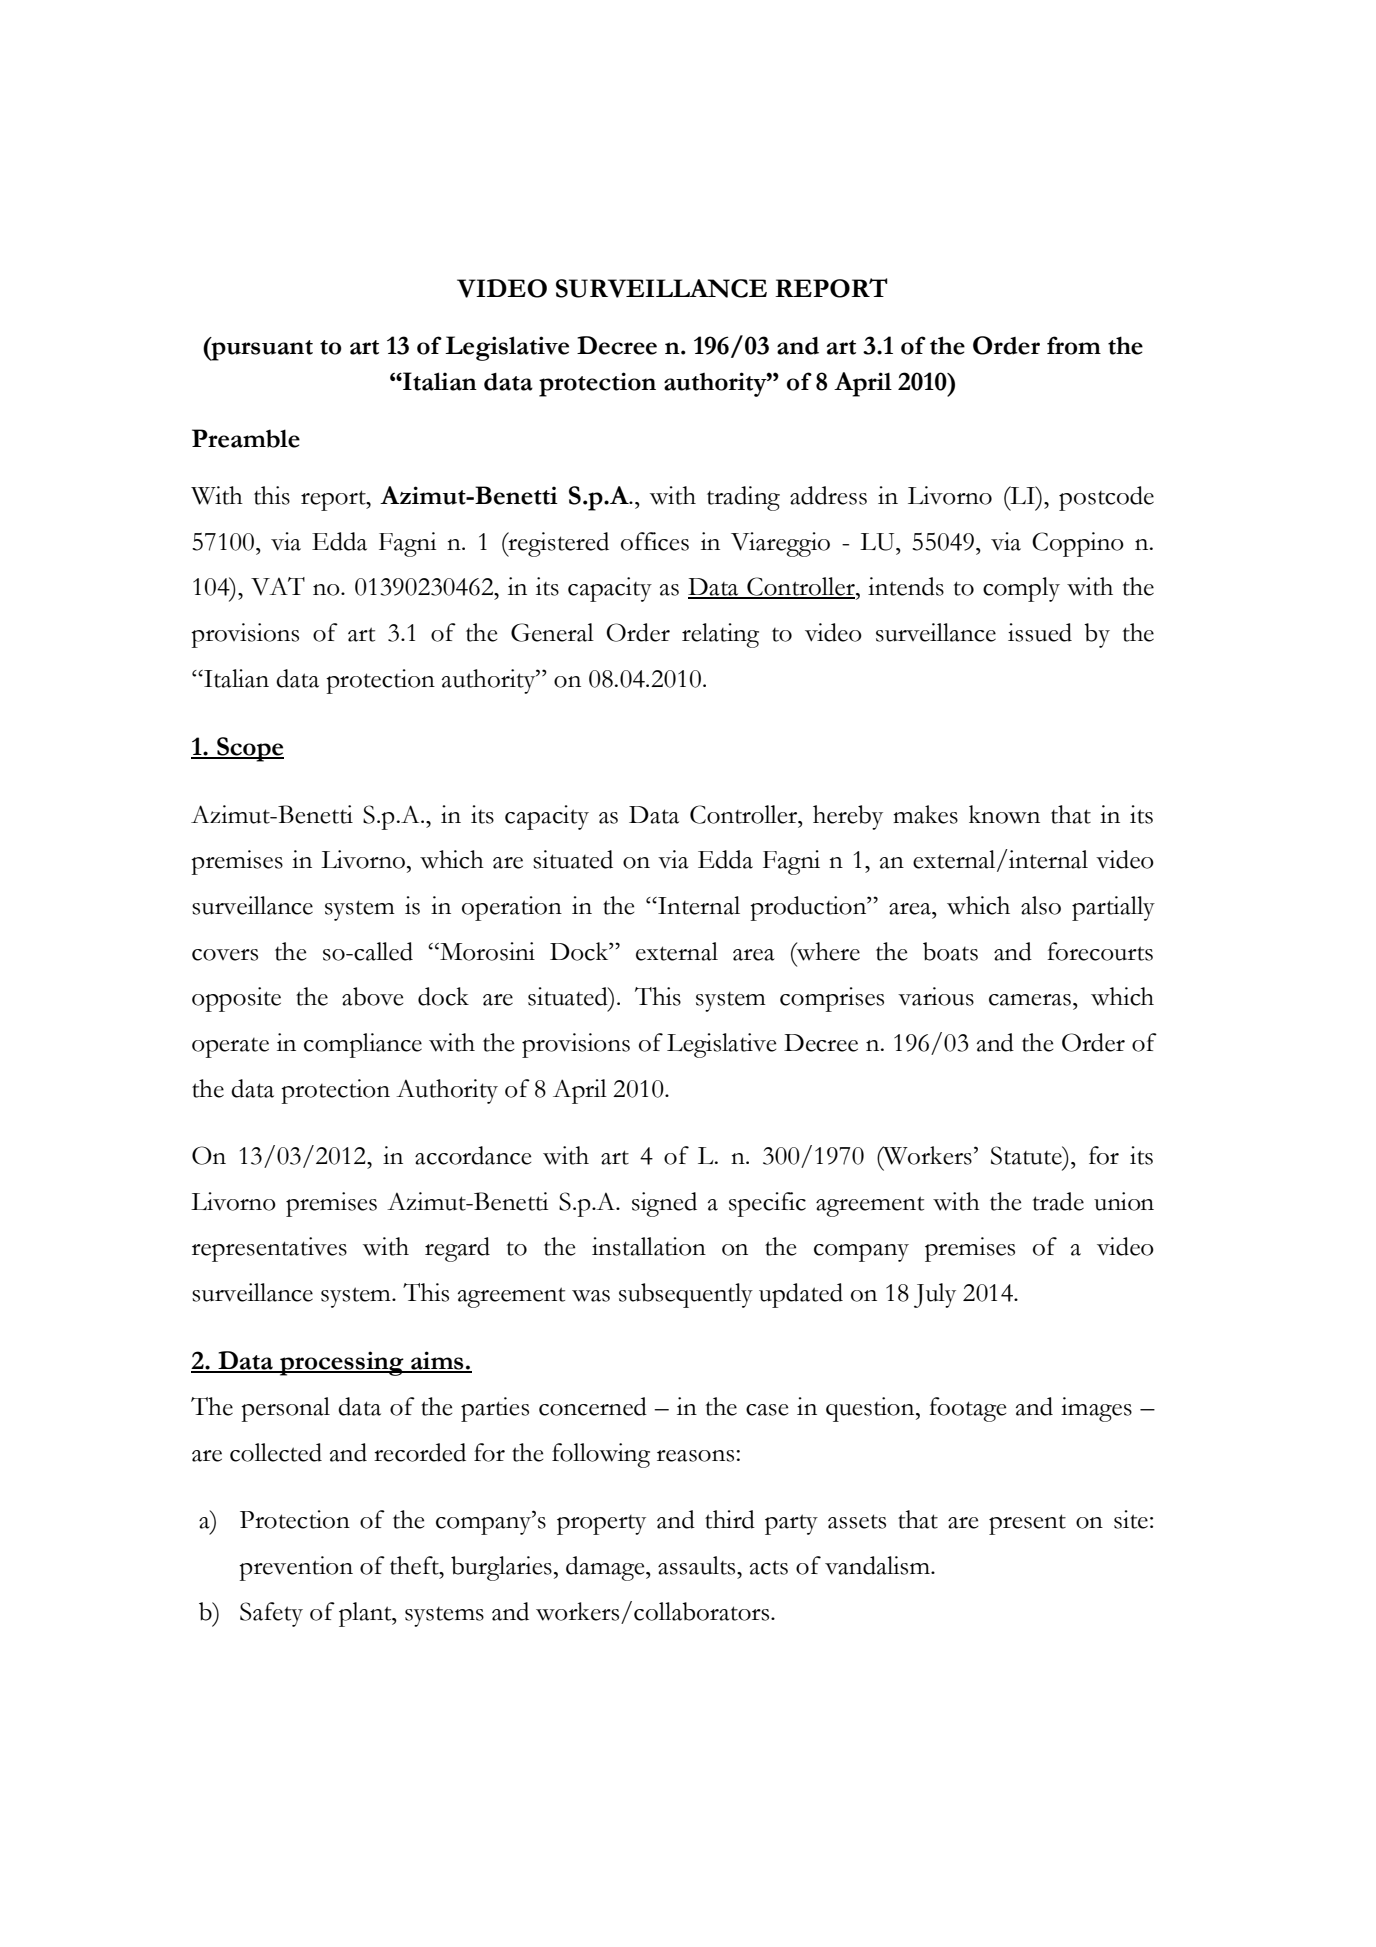  I want to click on Preamble, so click(246, 438).
